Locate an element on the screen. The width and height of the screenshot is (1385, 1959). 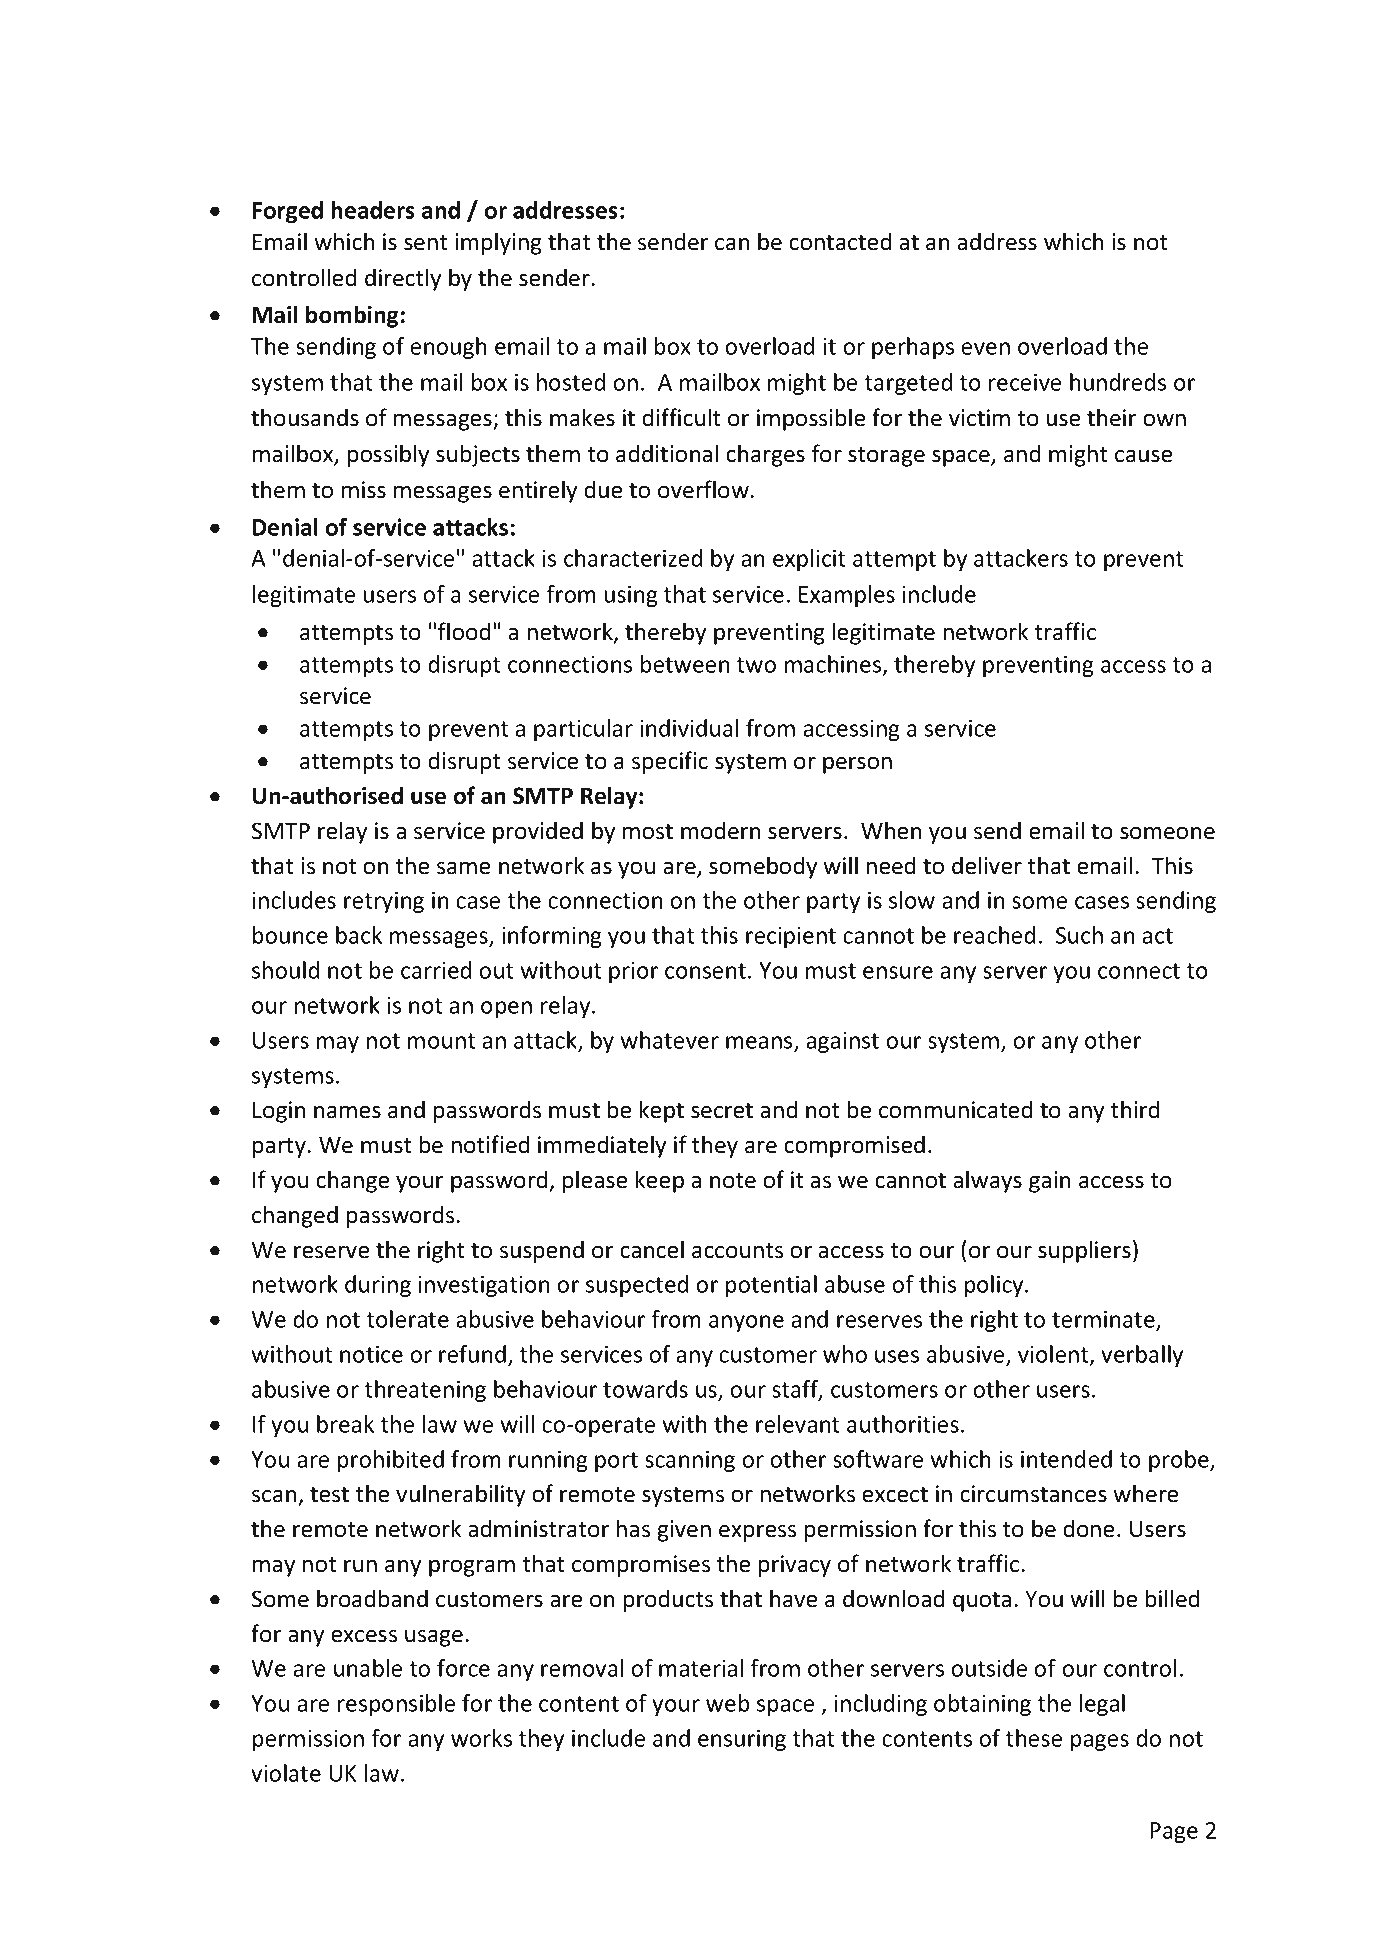
ensuring is located at coordinates (742, 1740).
